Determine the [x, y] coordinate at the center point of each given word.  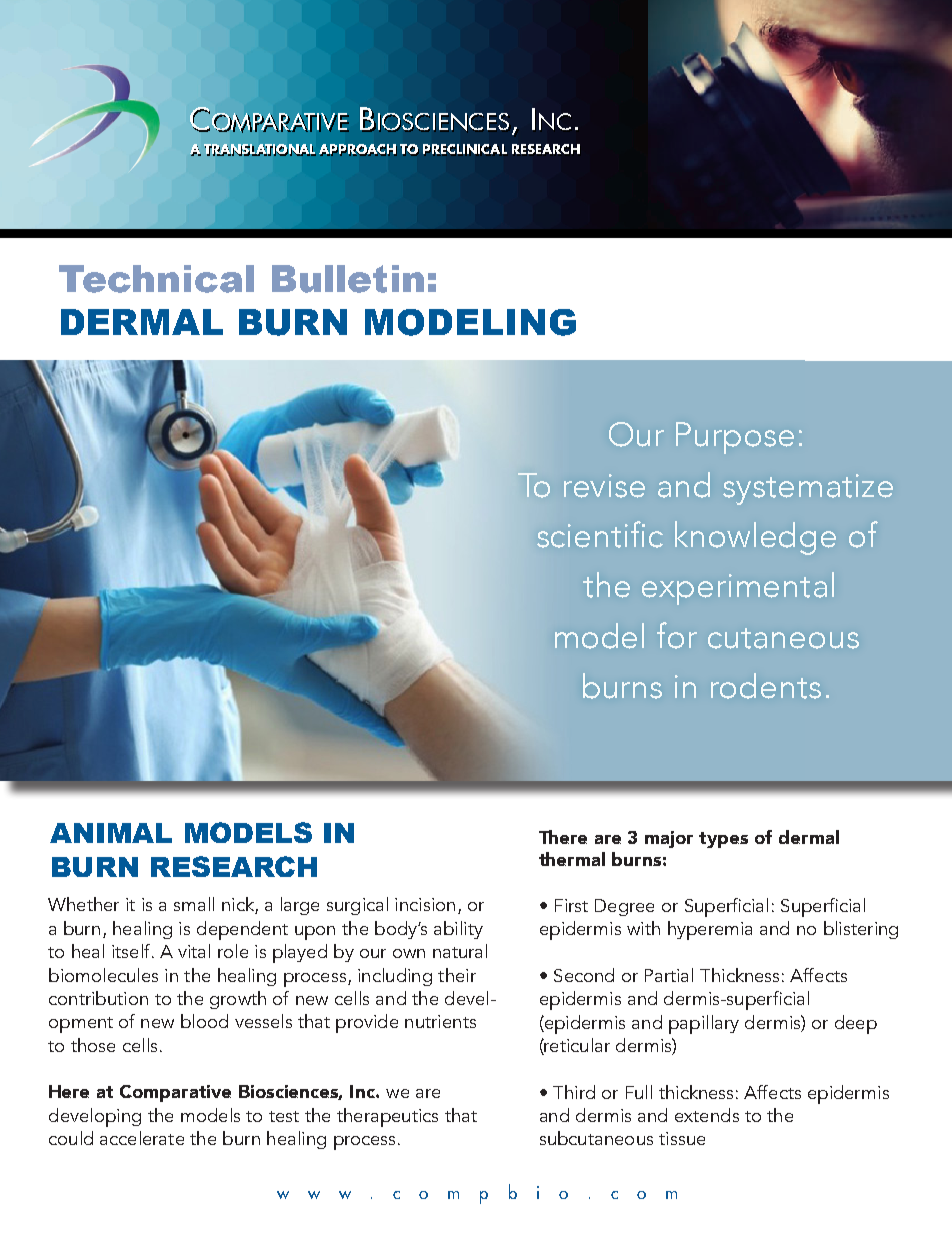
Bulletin [348, 279]
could [71, 1138]
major [669, 839]
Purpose [735, 438]
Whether [83, 904]
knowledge [755, 538]
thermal [572, 859]
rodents [766, 686]
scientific [600, 534]
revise [604, 486]
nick [239, 905]
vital [194, 951]
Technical [156, 279]
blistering [861, 930]
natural [460, 951]
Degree [624, 907]
